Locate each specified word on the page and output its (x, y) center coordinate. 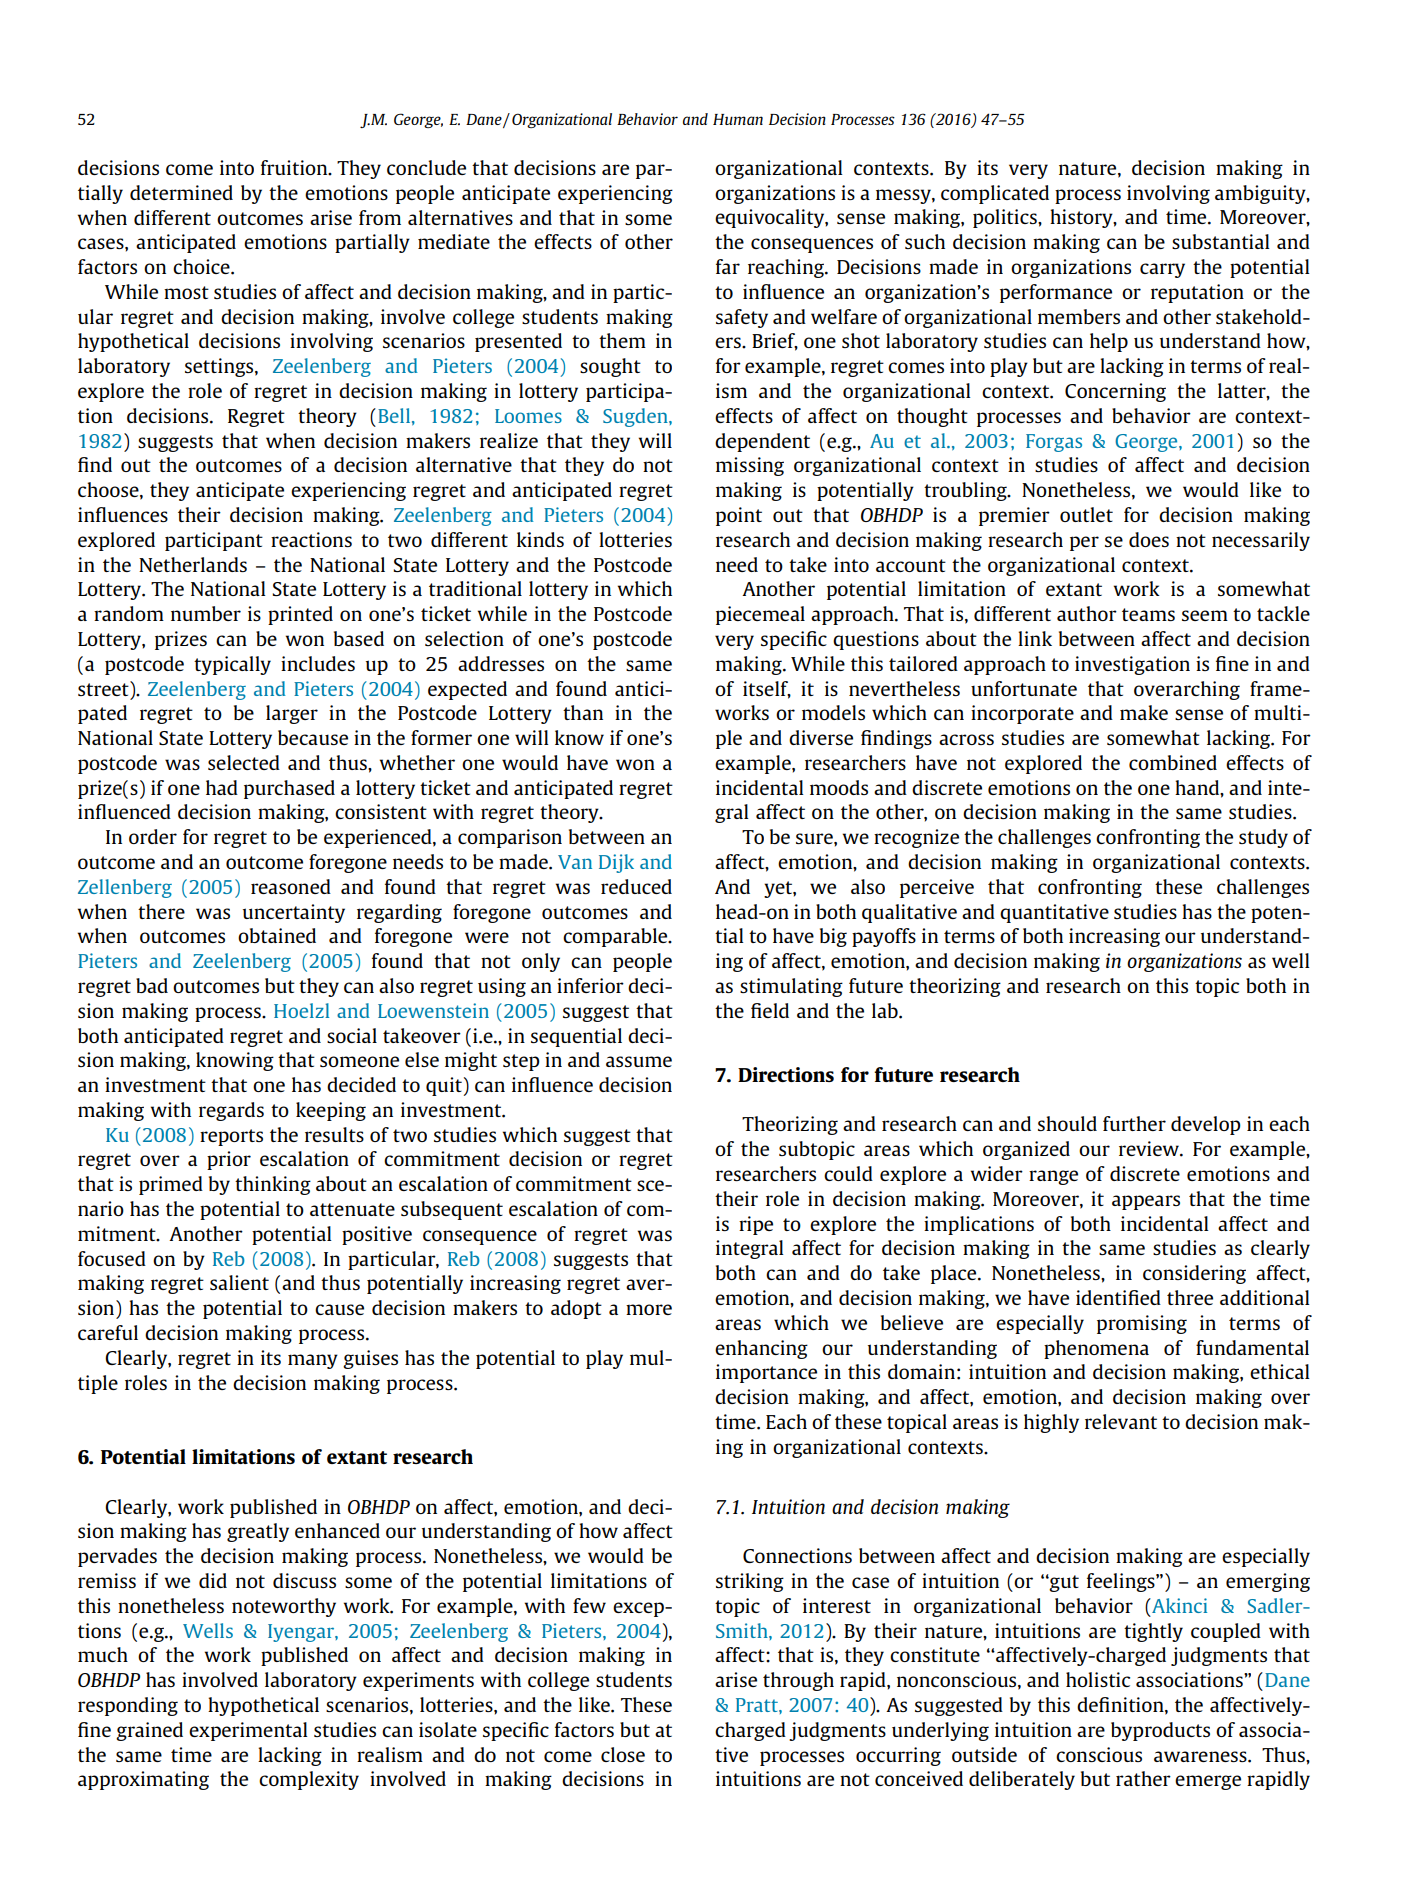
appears (1146, 1202)
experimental (248, 1731)
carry (1162, 270)
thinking (273, 1185)
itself (767, 689)
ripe (756, 1225)
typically (232, 665)
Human (738, 119)
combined (1173, 762)
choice (202, 266)
